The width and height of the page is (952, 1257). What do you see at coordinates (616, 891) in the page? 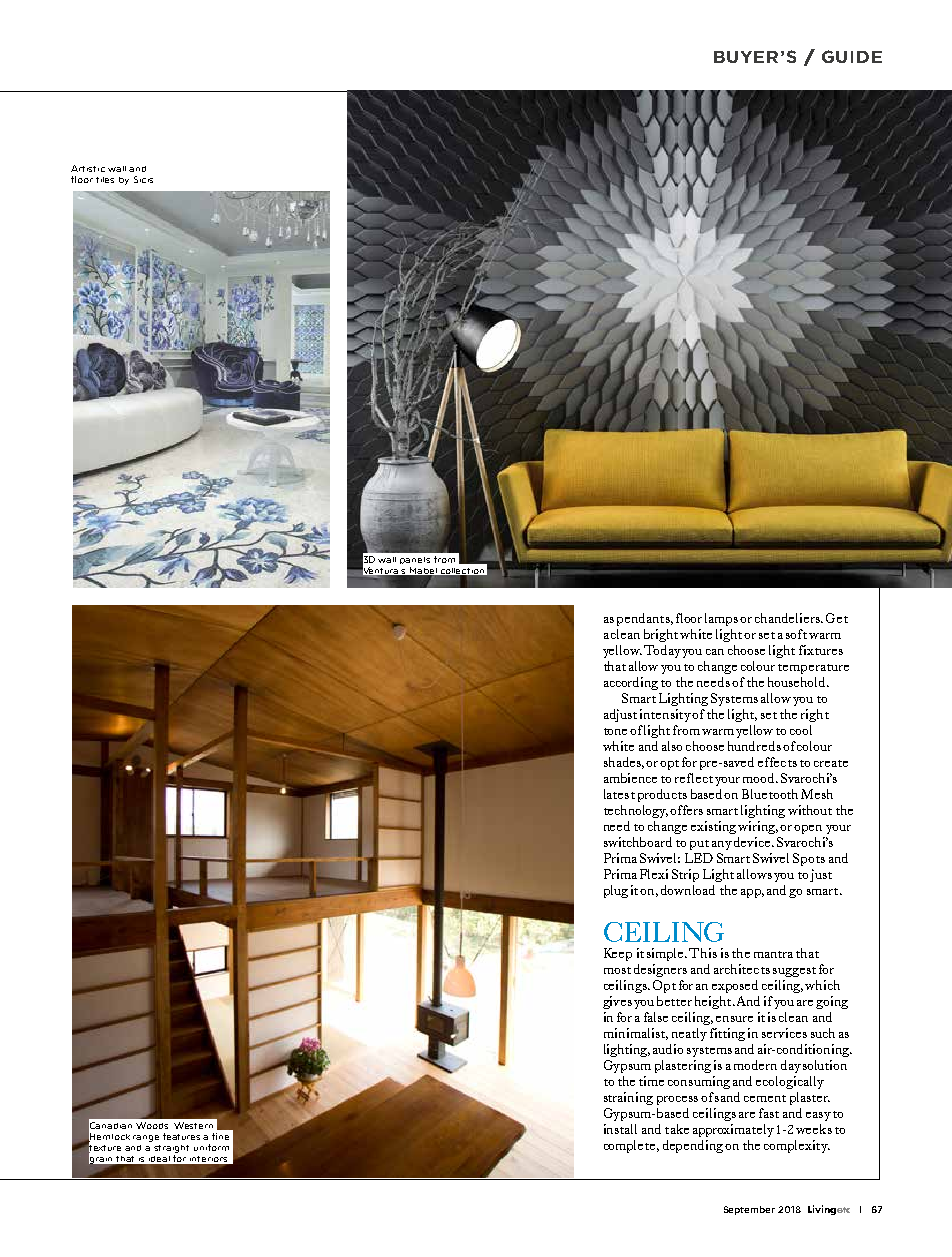
I see `plug` at bounding box center [616, 891].
